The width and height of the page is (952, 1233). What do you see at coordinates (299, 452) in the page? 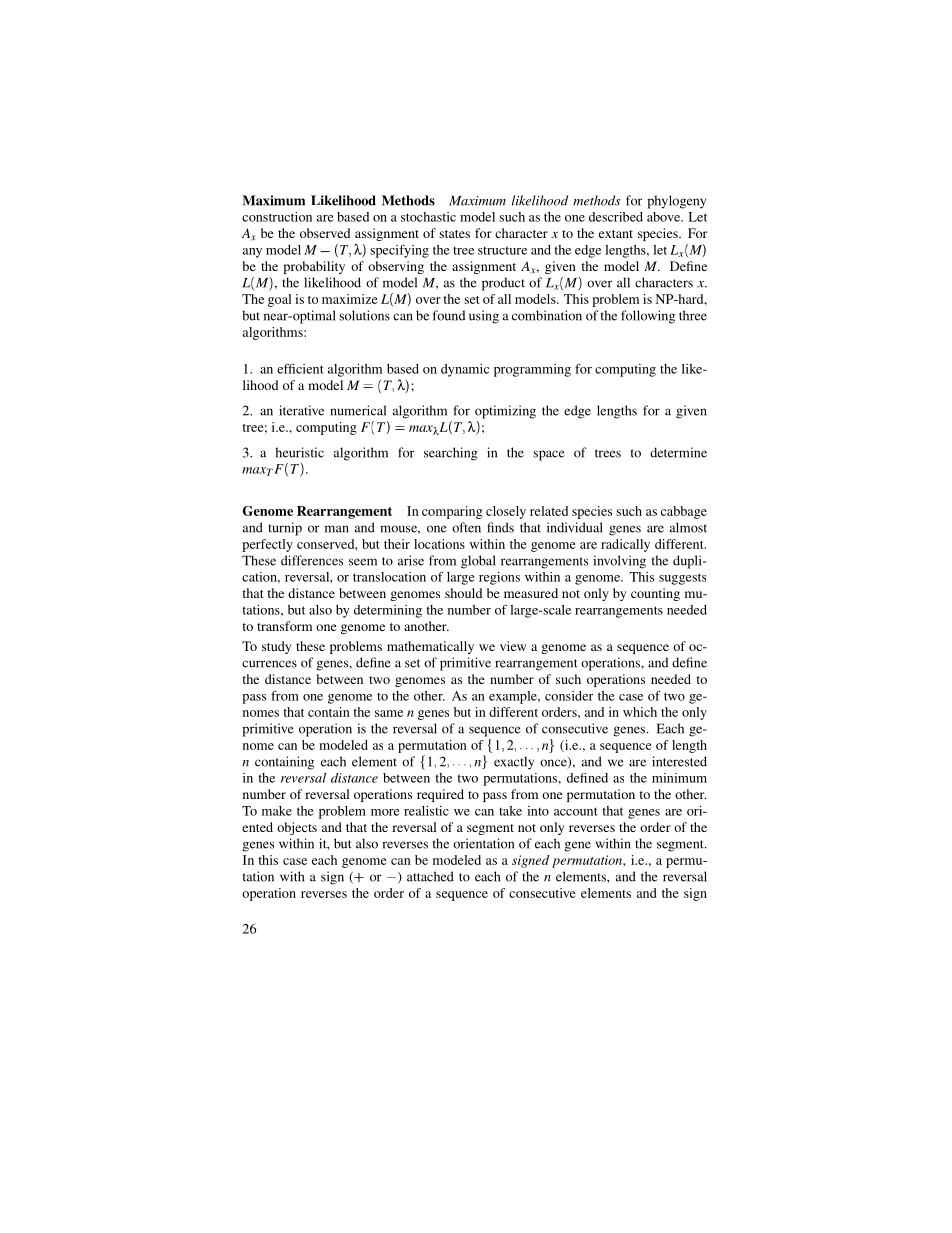
I see `heuristic` at bounding box center [299, 452].
